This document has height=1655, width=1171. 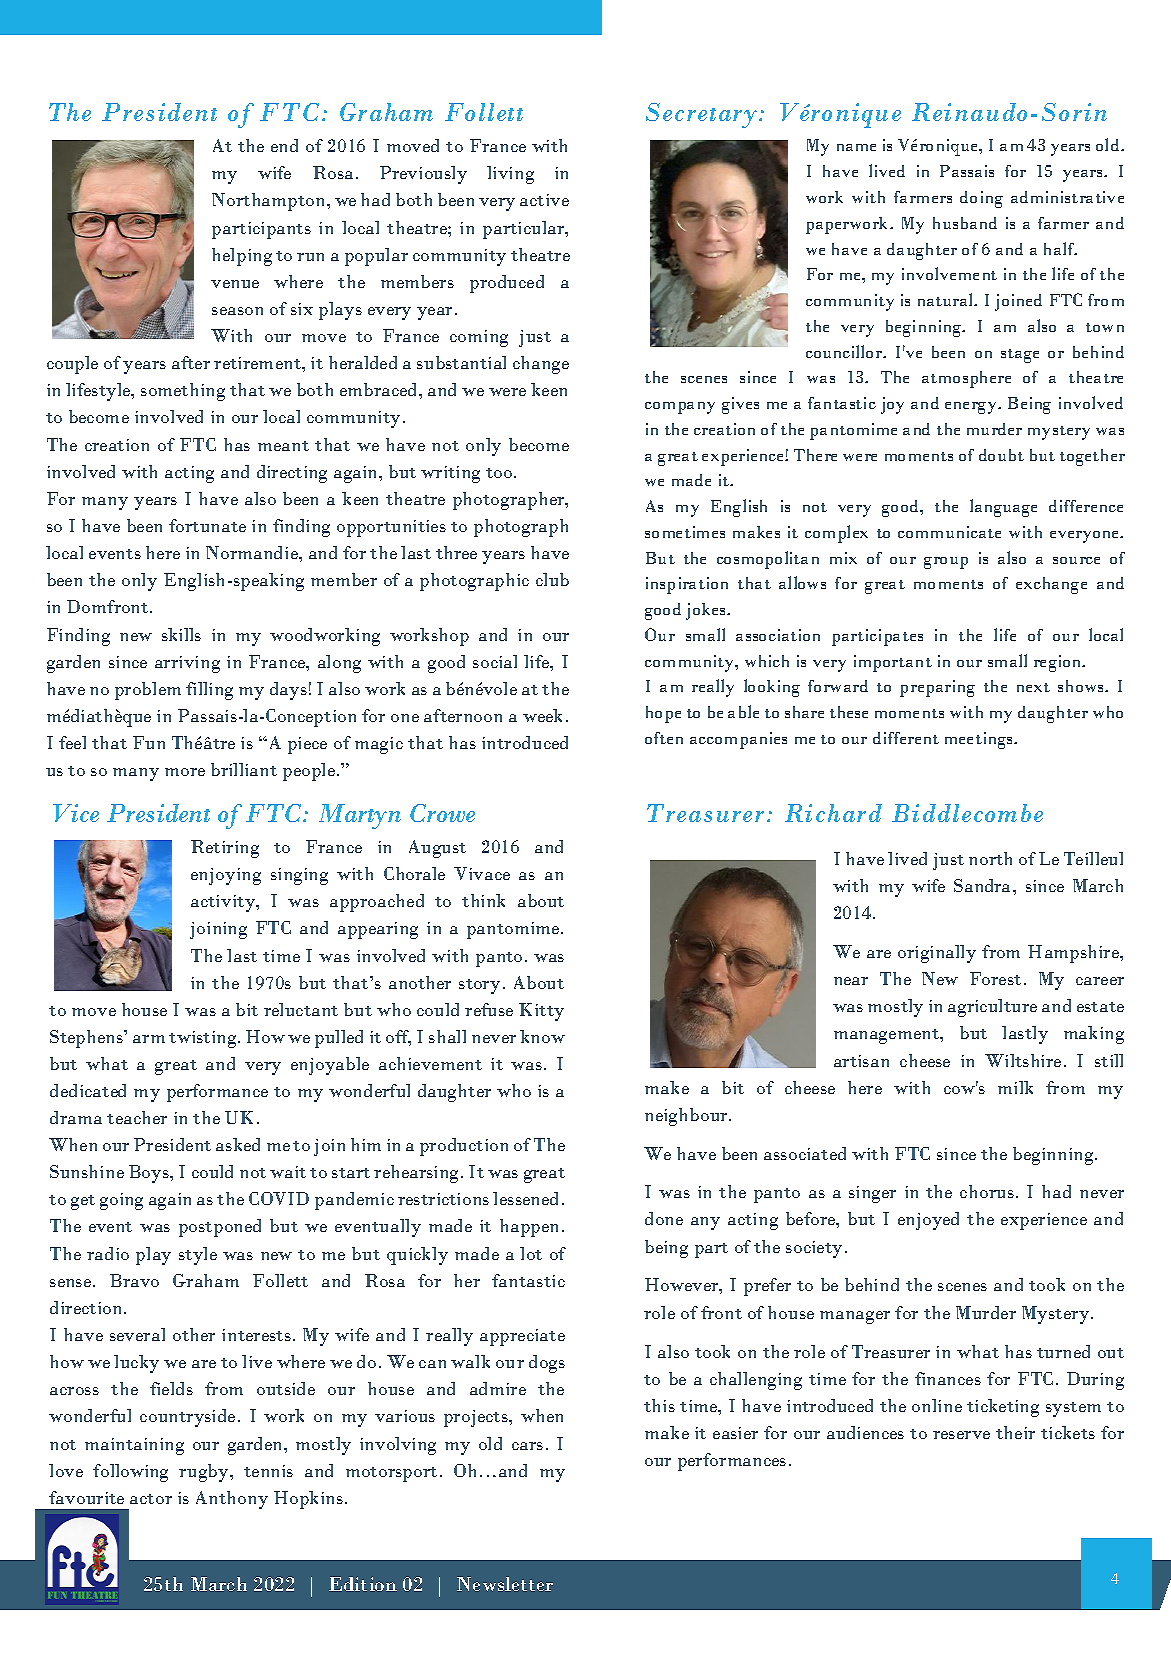 I want to click on Anthony, so click(x=232, y=1500).
